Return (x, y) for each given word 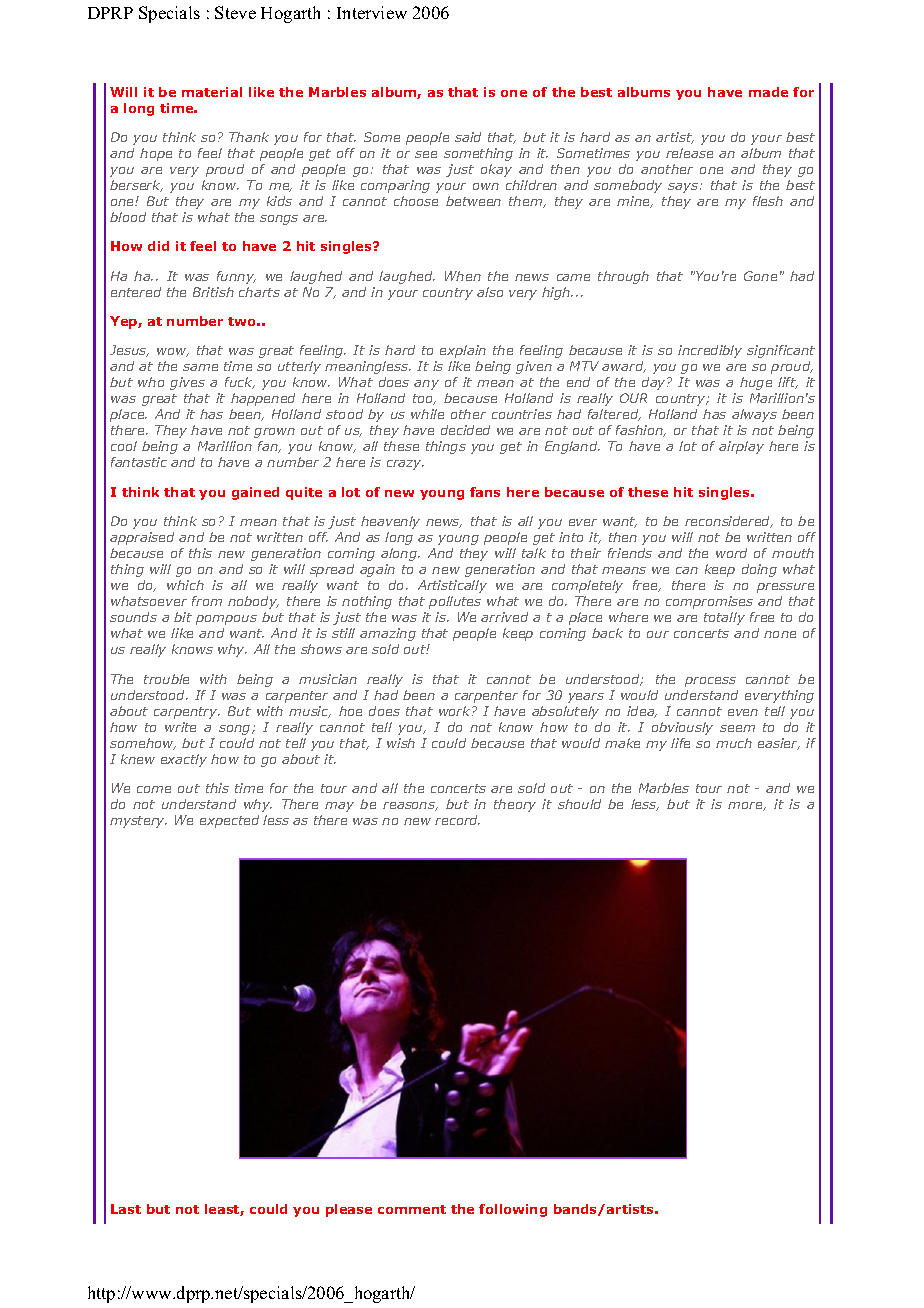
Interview (372, 12)
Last (126, 1209)
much (734, 743)
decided (465, 430)
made (768, 92)
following (513, 1210)
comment (412, 1209)
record (457, 820)
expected (229, 821)
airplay (741, 447)
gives (187, 383)
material (212, 92)
